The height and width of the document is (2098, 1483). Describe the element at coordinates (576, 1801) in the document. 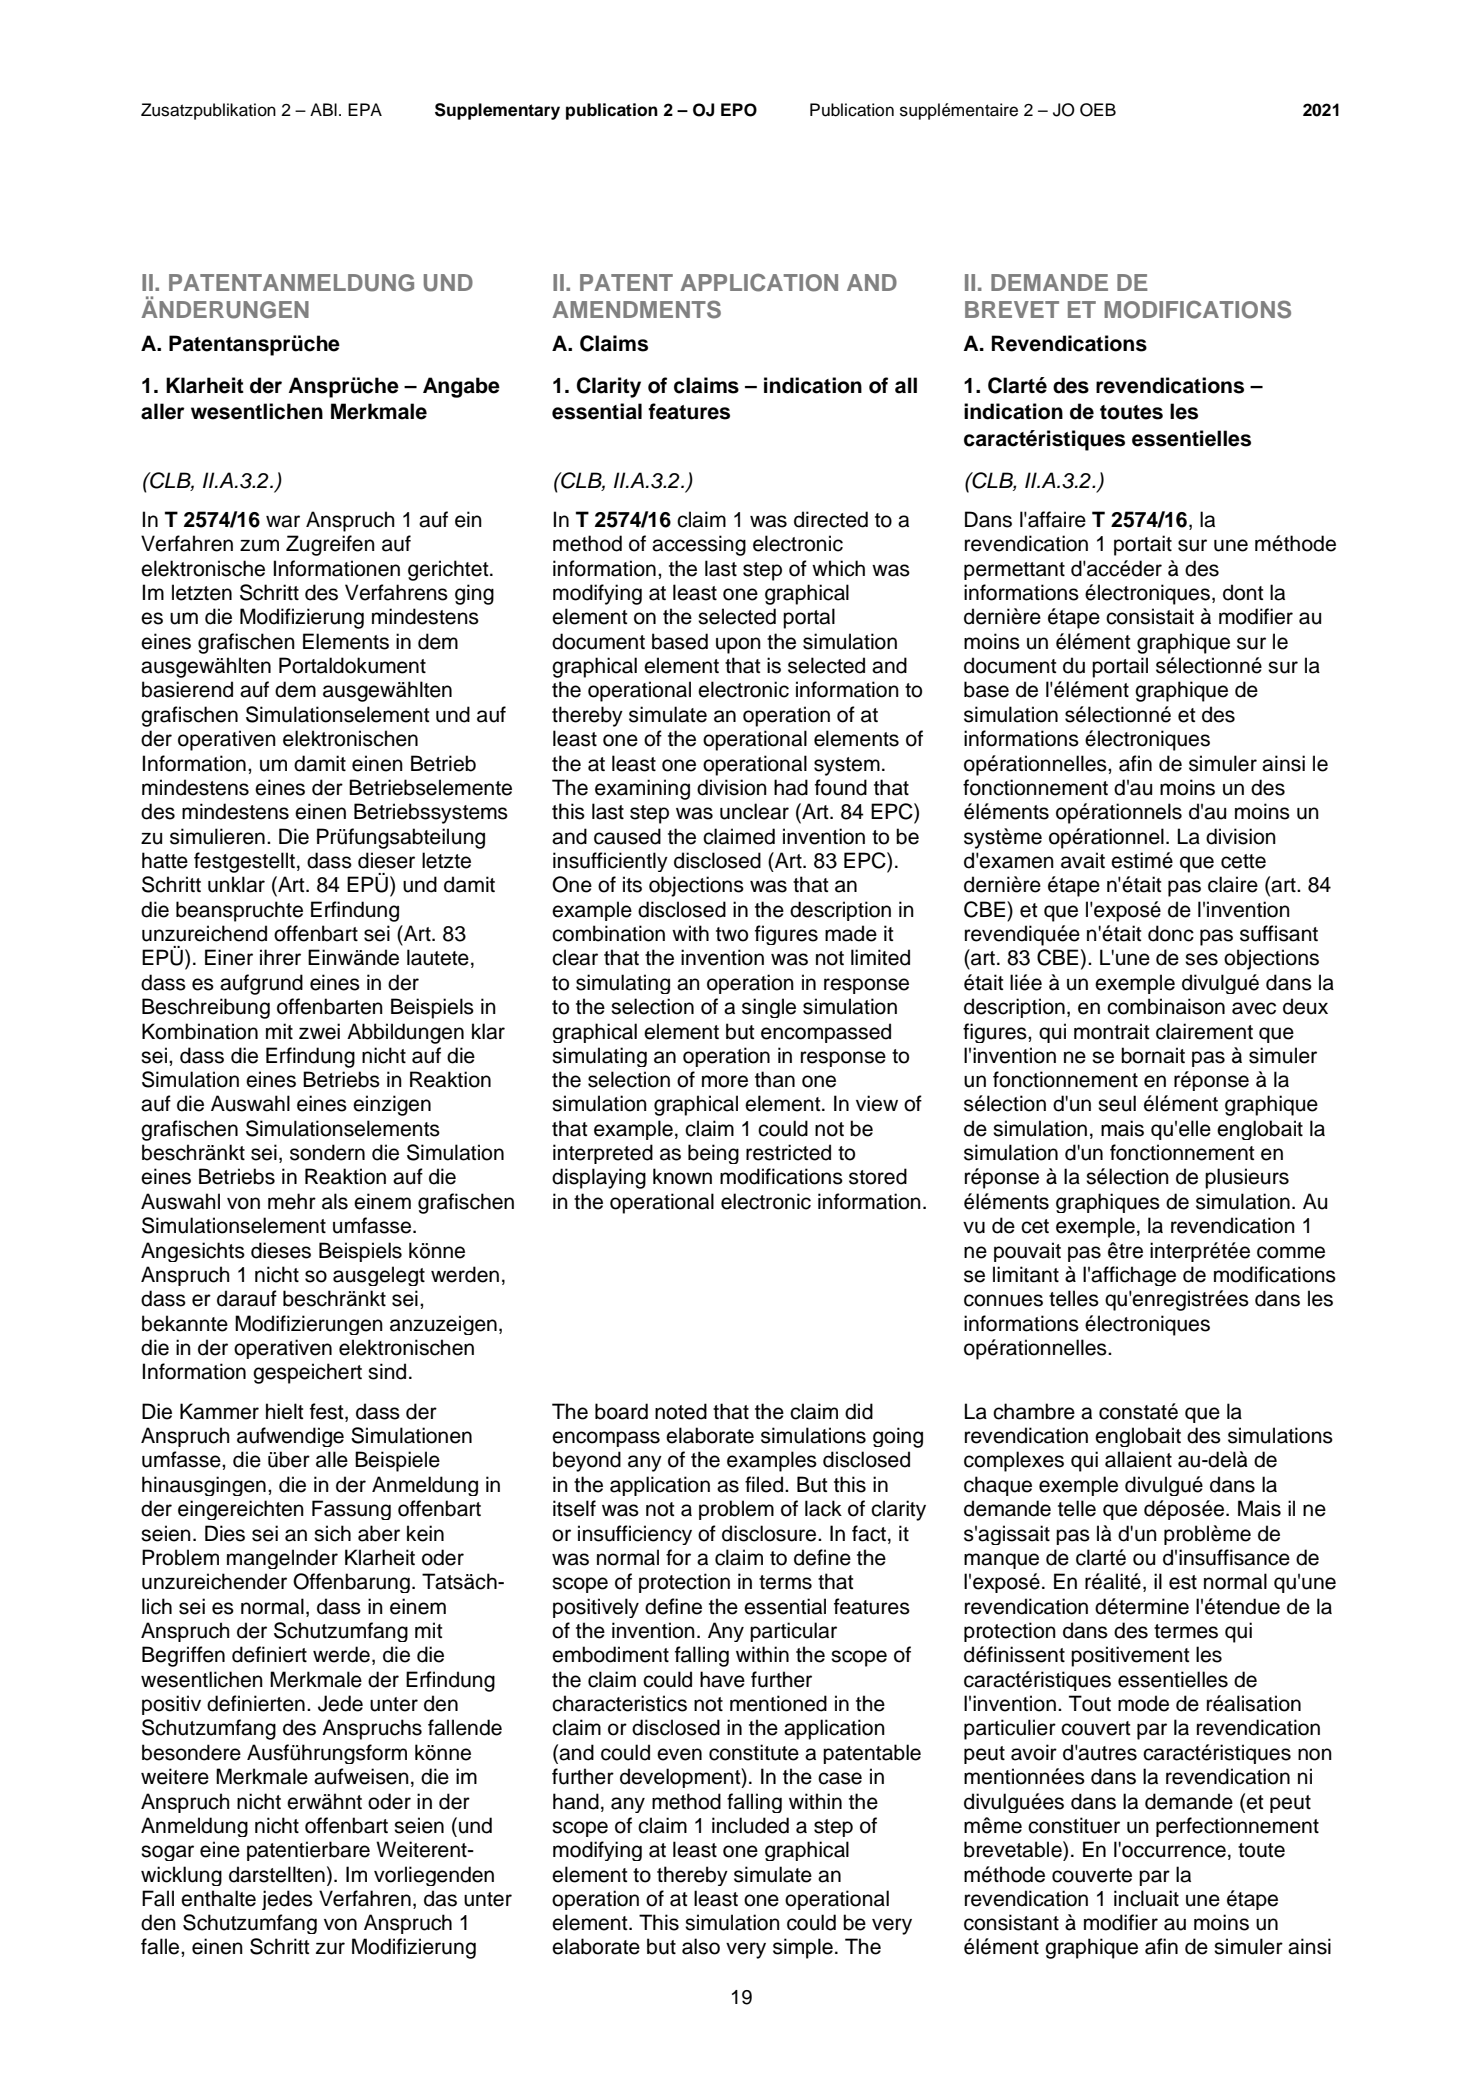

I see `hand` at that location.
